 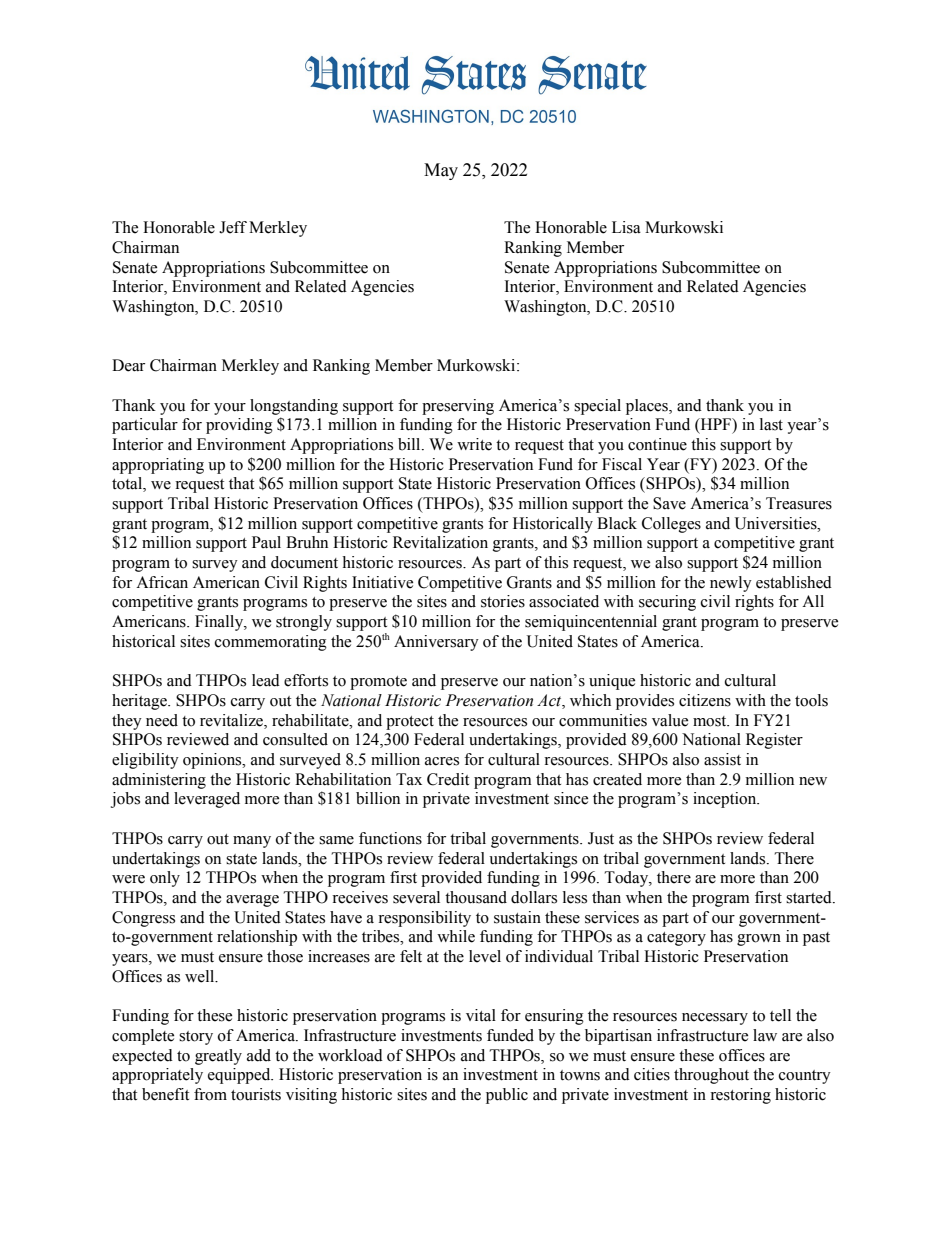 I want to click on assist, so click(x=722, y=759).
